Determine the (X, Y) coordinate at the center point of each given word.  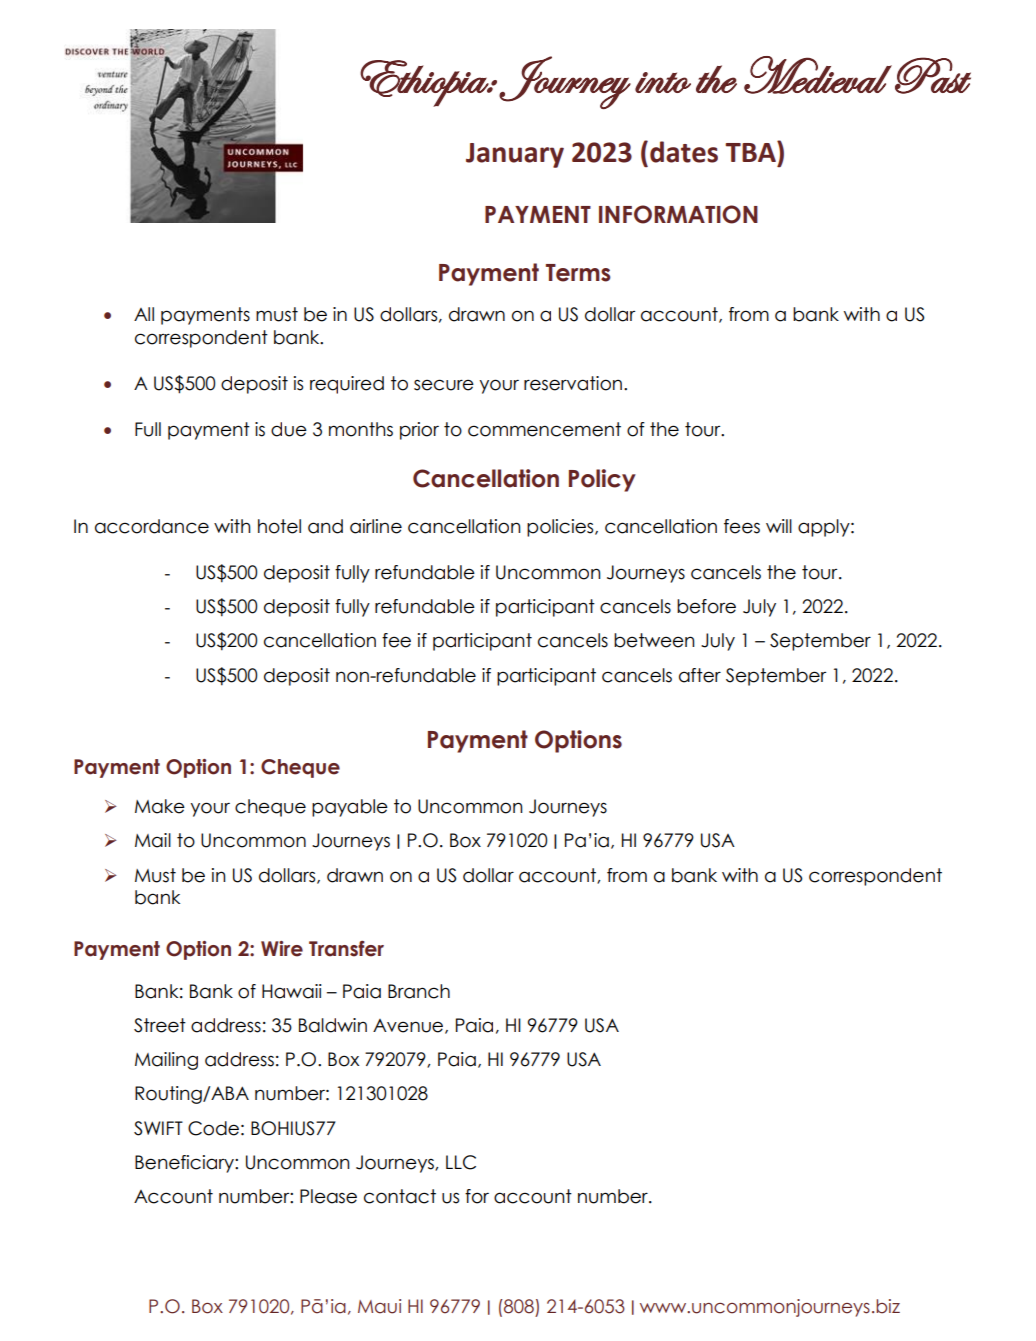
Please (328, 1196)
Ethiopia (425, 83)
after (700, 675)
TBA (751, 151)
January (515, 155)
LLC (461, 1162)
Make (160, 806)
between (654, 640)
